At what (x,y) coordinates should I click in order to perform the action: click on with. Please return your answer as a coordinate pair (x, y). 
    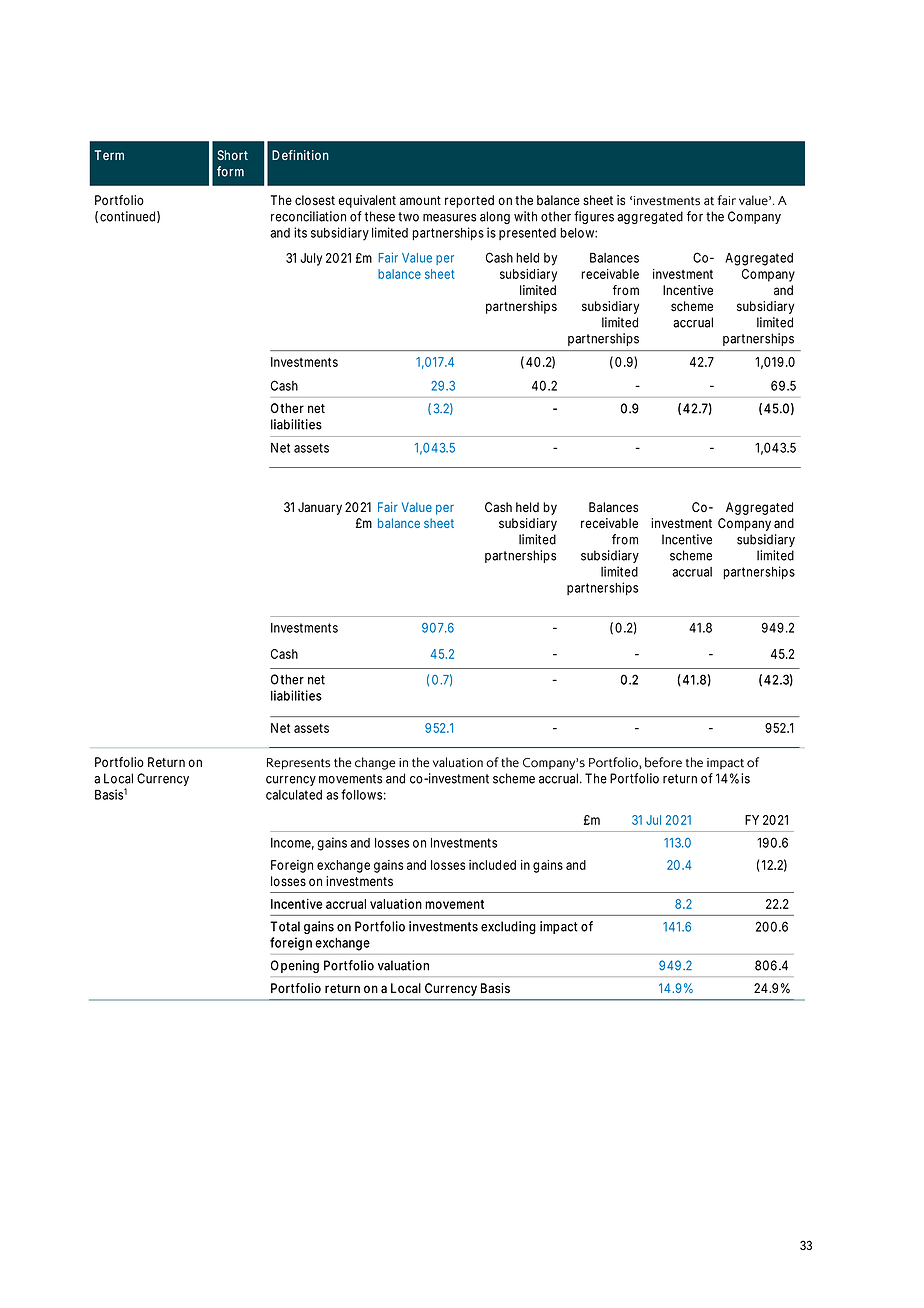
    Looking at the image, I should click on (525, 216).
